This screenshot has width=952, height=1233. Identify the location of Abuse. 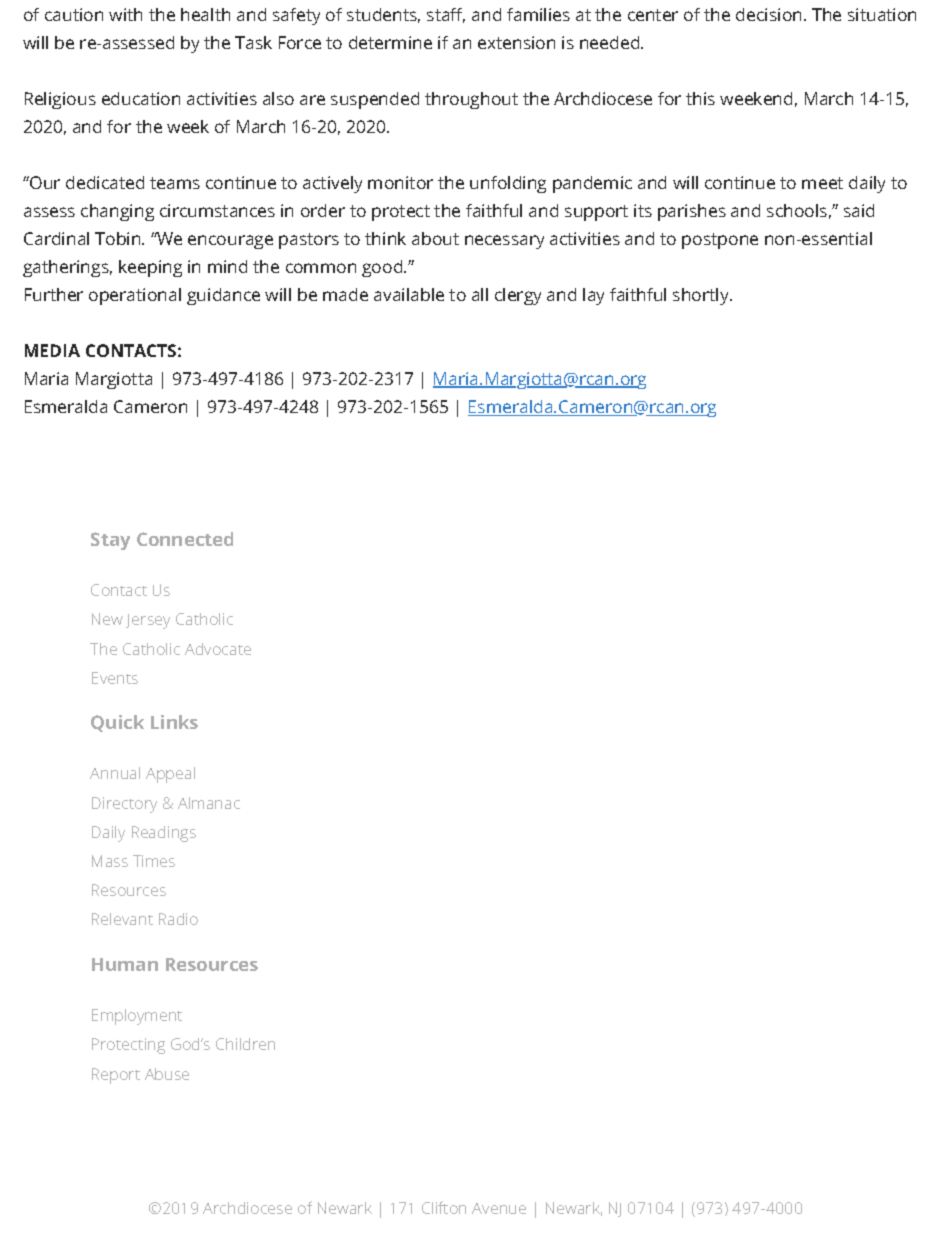
(167, 1074).
